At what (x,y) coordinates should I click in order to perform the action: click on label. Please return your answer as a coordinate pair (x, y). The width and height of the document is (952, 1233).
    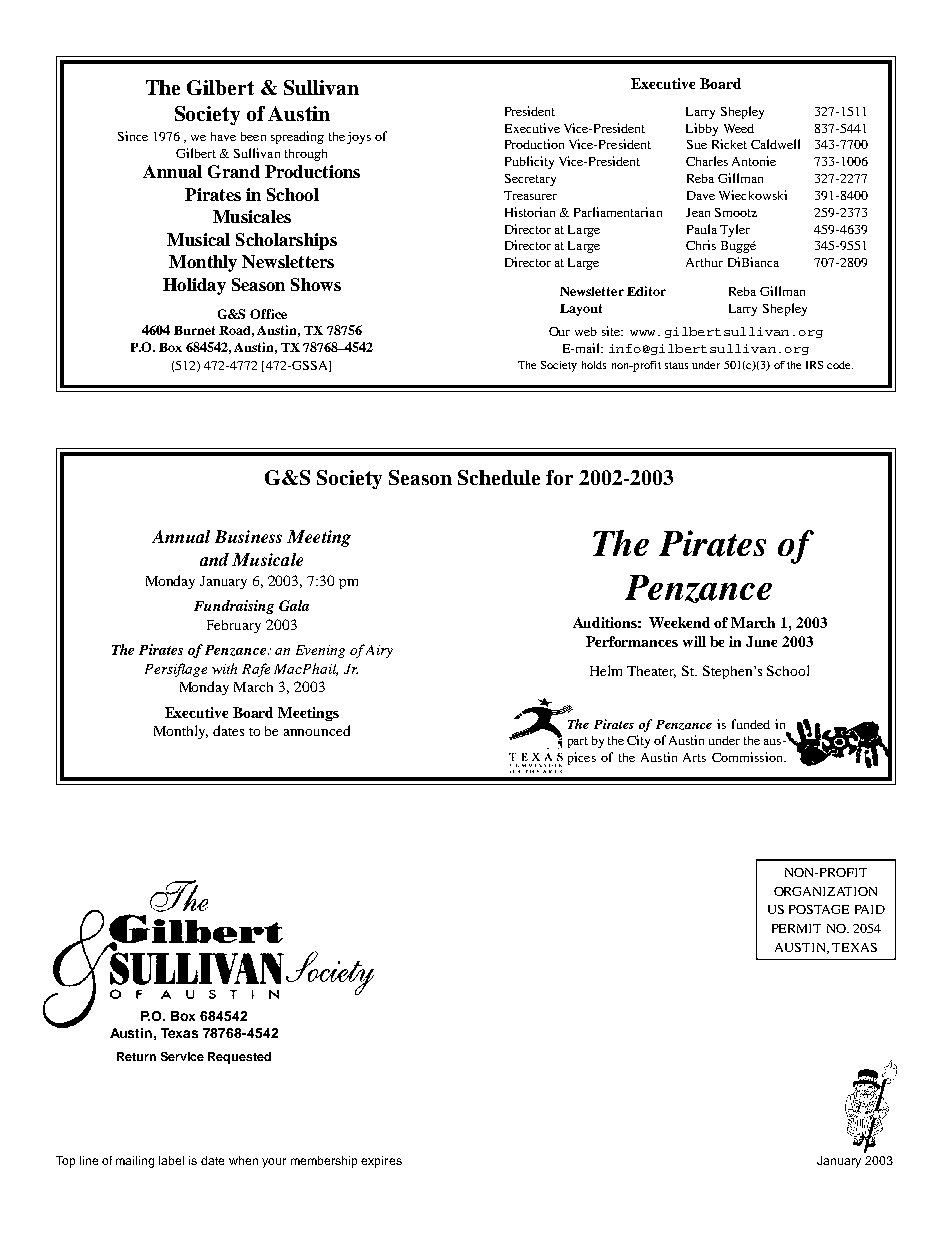
    Looking at the image, I should click on (171, 1160).
